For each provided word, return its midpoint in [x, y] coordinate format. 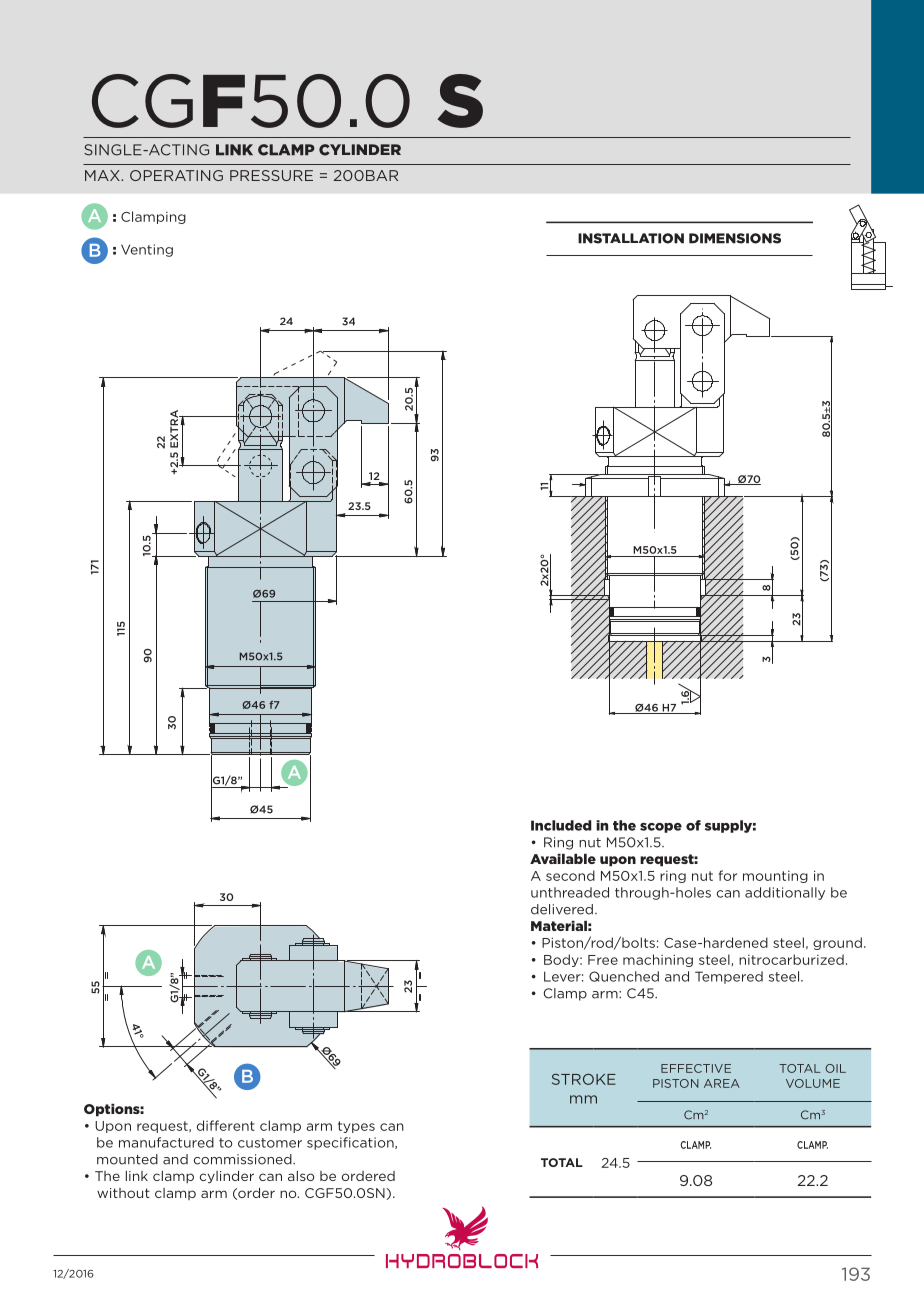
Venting [147, 250]
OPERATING [176, 175]
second [570, 875]
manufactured [166, 1142]
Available [563, 859]
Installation [631, 238]
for [728, 875]
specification [351, 1143]
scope [661, 828]
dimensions [735, 238]
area [722, 1083]
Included [561, 825]
